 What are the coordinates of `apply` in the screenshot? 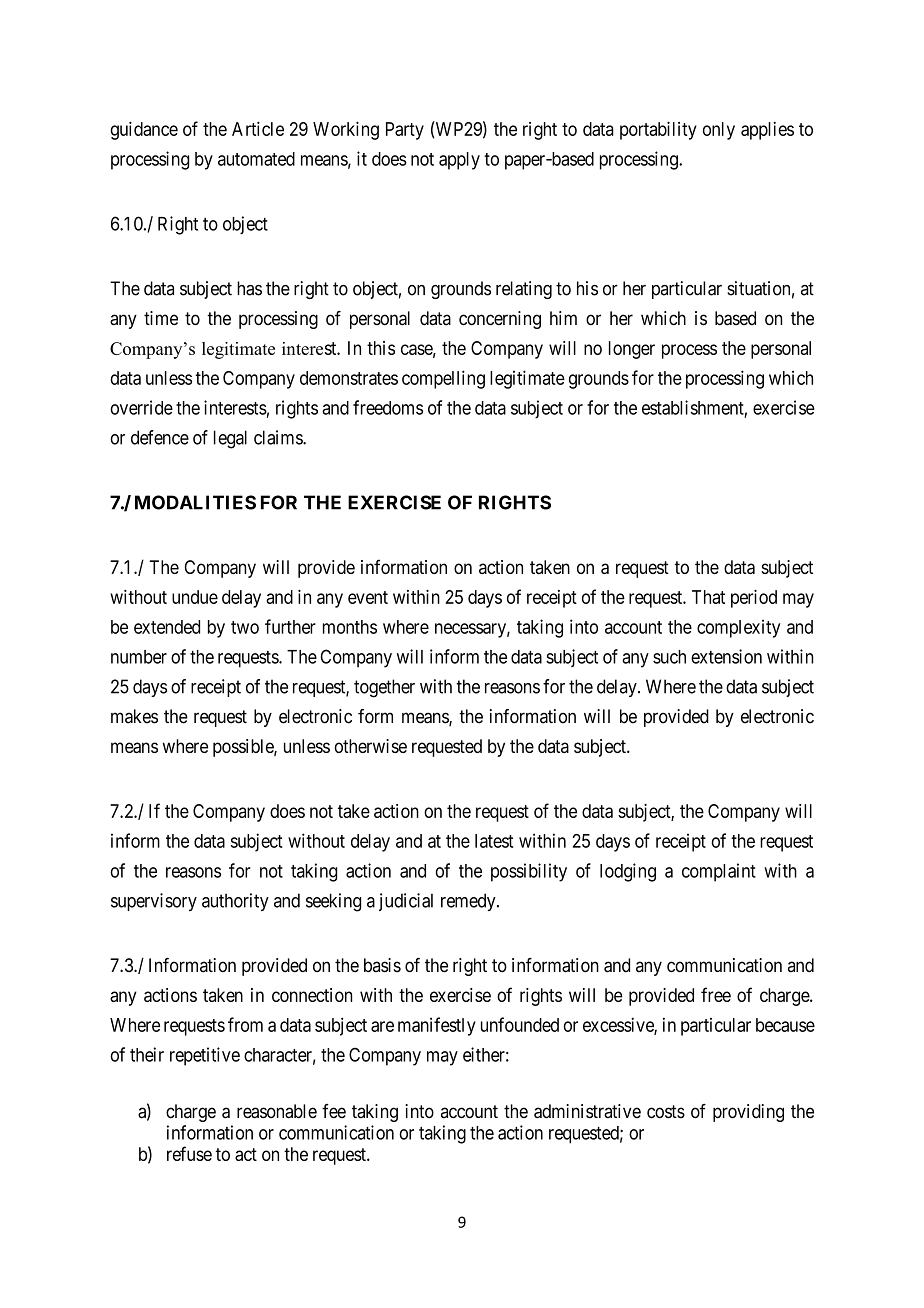 It's located at (459, 161).
